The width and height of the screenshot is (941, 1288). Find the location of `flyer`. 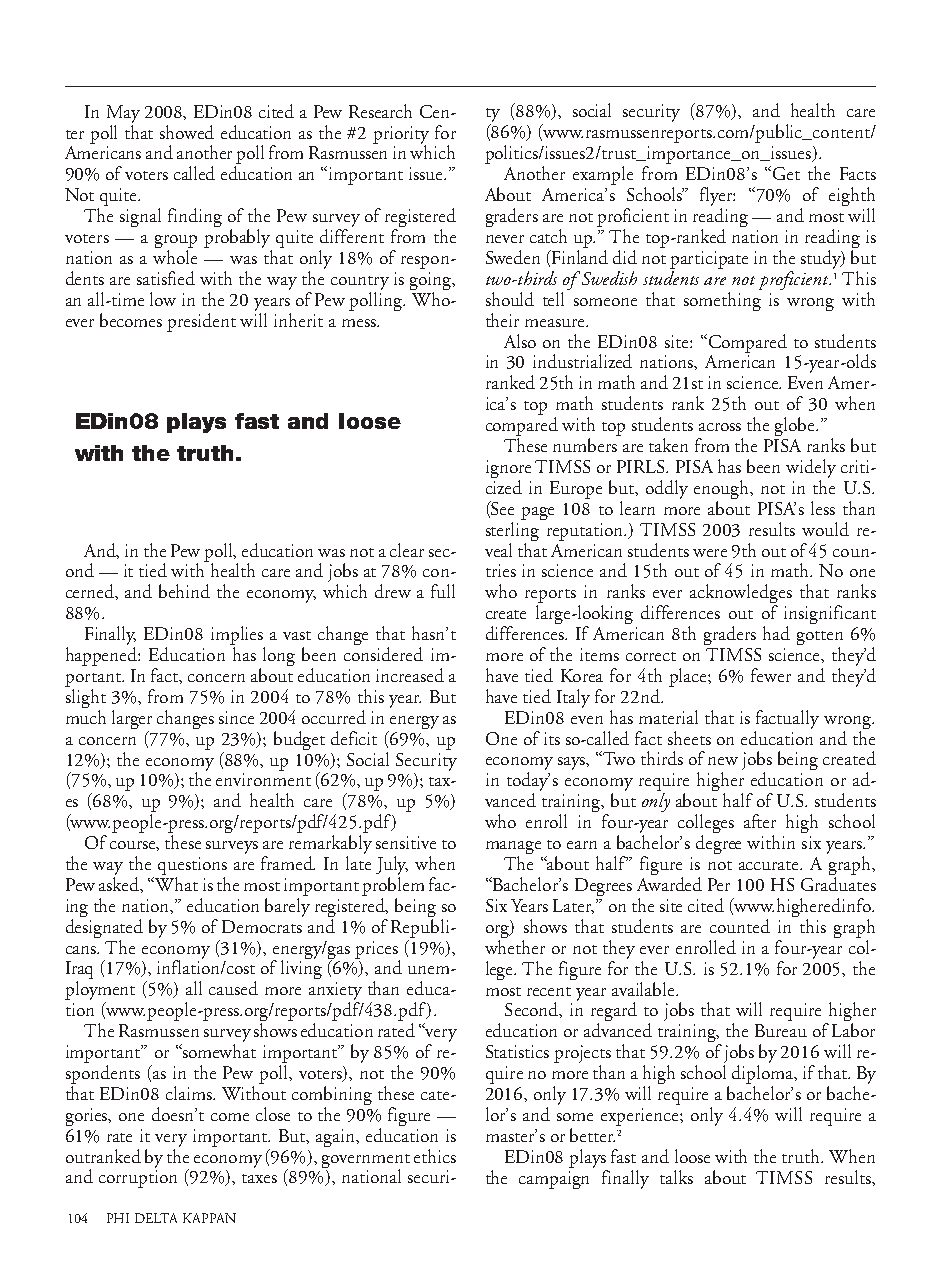

flyer is located at coordinates (717, 196).
